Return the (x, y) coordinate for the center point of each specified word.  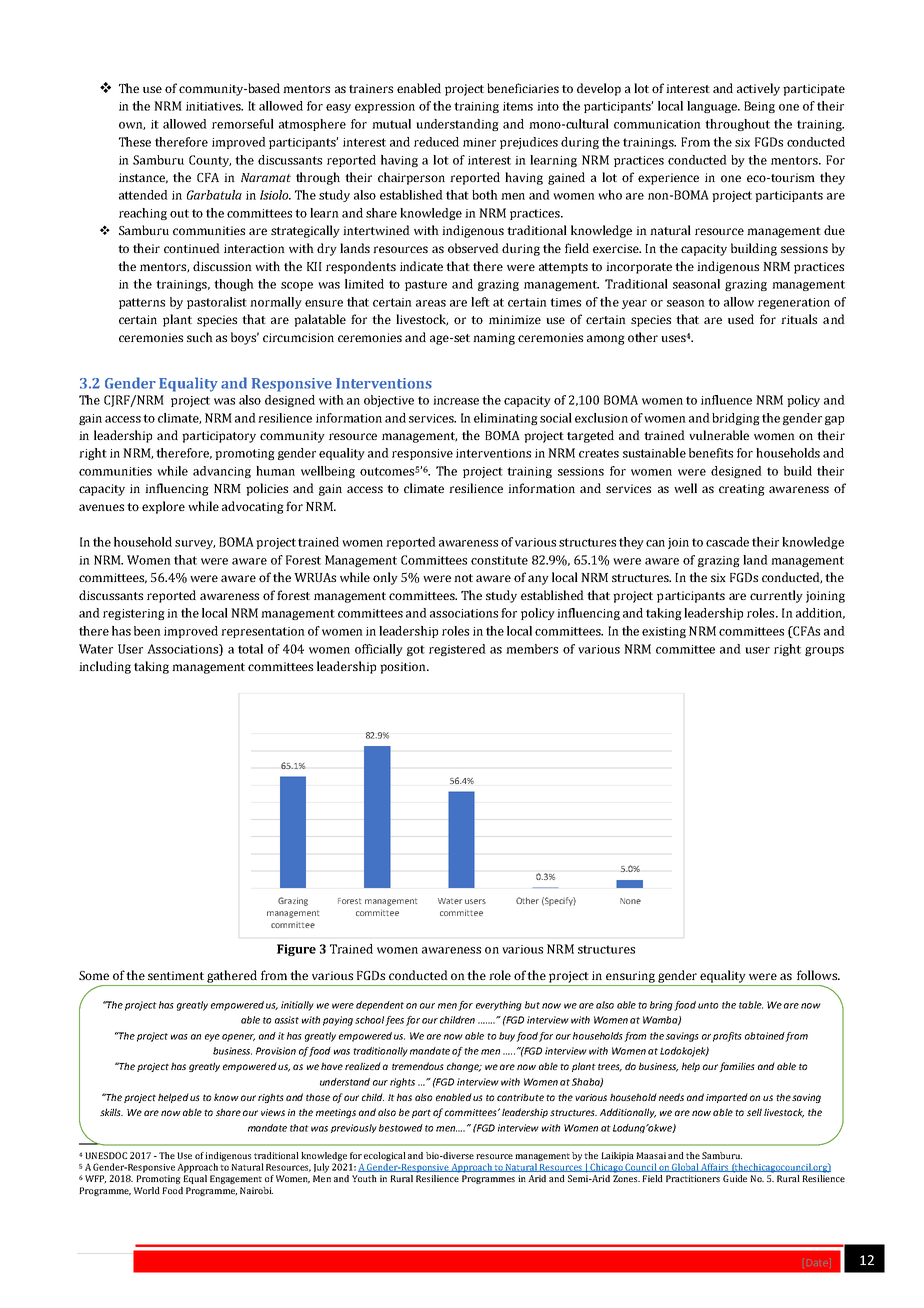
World (147, 1190)
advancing (222, 472)
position (404, 668)
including (105, 667)
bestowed (401, 1128)
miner (479, 142)
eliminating (506, 419)
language (713, 107)
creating (742, 490)
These (135, 142)
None (630, 901)
